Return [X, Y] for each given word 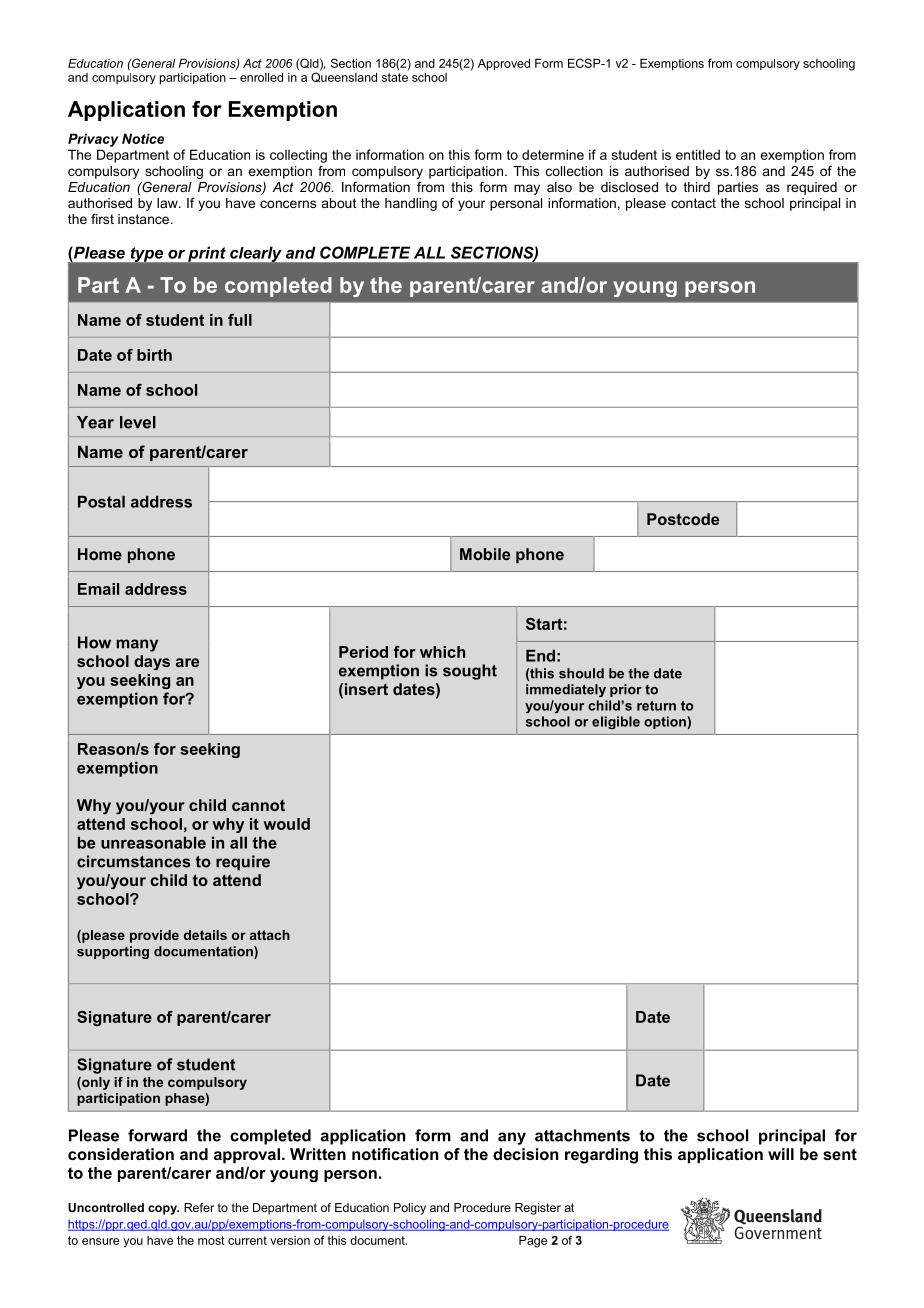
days [152, 662]
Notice [143, 138]
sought [470, 672]
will [781, 1154]
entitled [698, 154]
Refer [199, 1207]
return [656, 706]
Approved [504, 65]
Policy [410, 1209]
